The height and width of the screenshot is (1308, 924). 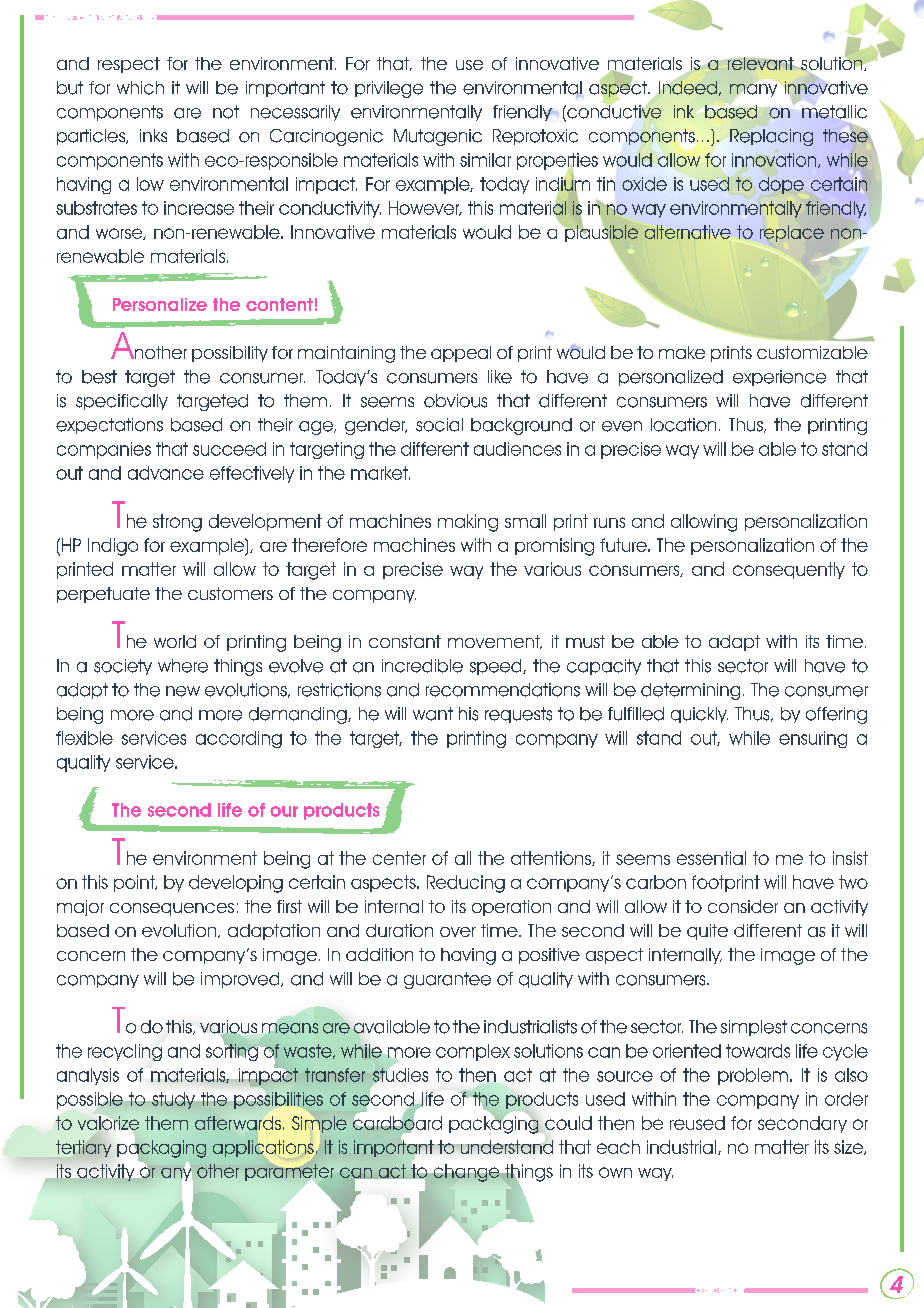 What do you see at coordinates (761, 63) in the screenshot?
I see `relevant` at bounding box center [761, 63].
